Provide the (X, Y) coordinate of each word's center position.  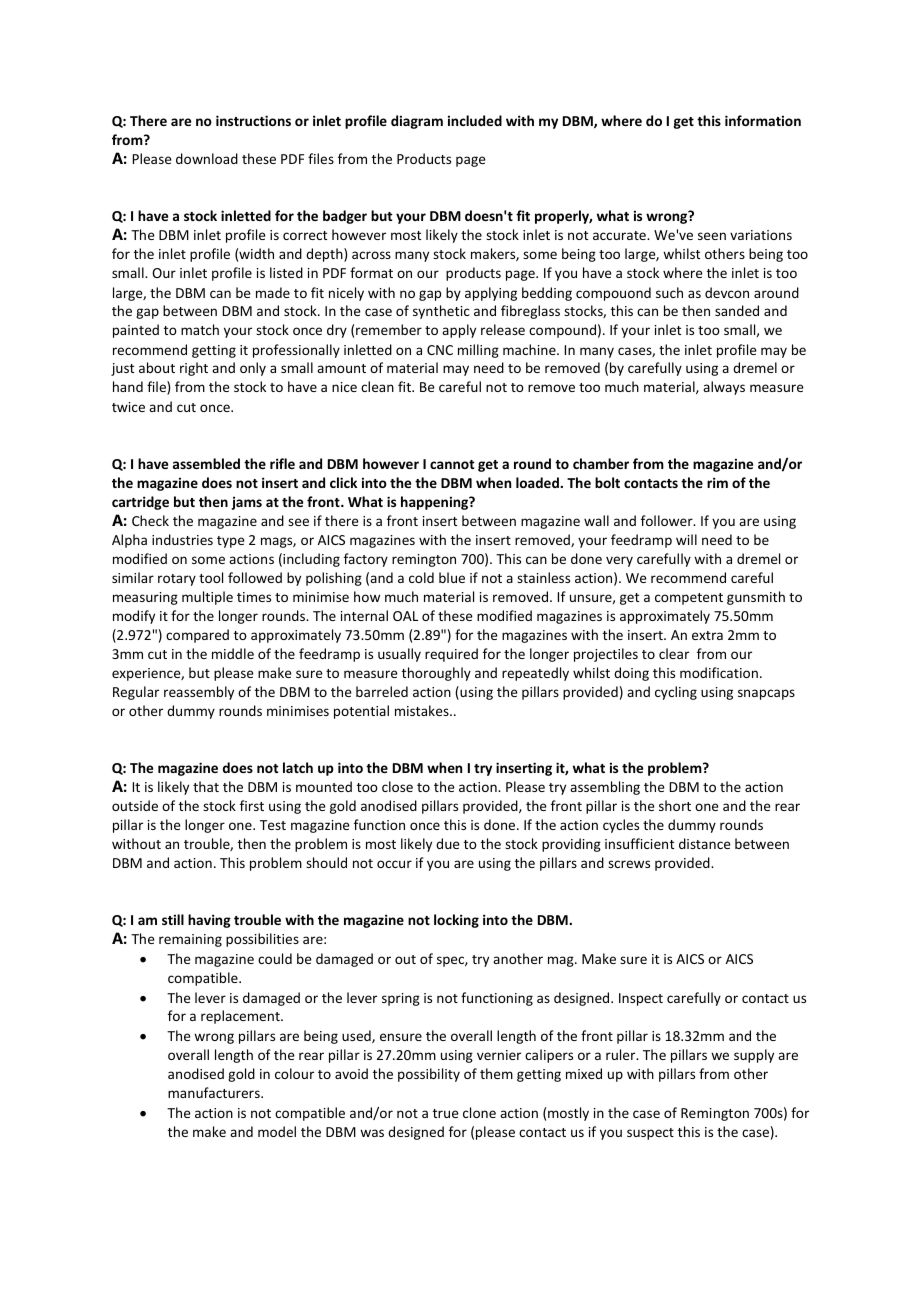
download (207, 158)
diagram (417, 122)
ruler (622, 1054)
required (451, 655)
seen (712, 236)
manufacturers (215, 1092)
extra (707, 635)
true (446, 1113)
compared (197, 636)
